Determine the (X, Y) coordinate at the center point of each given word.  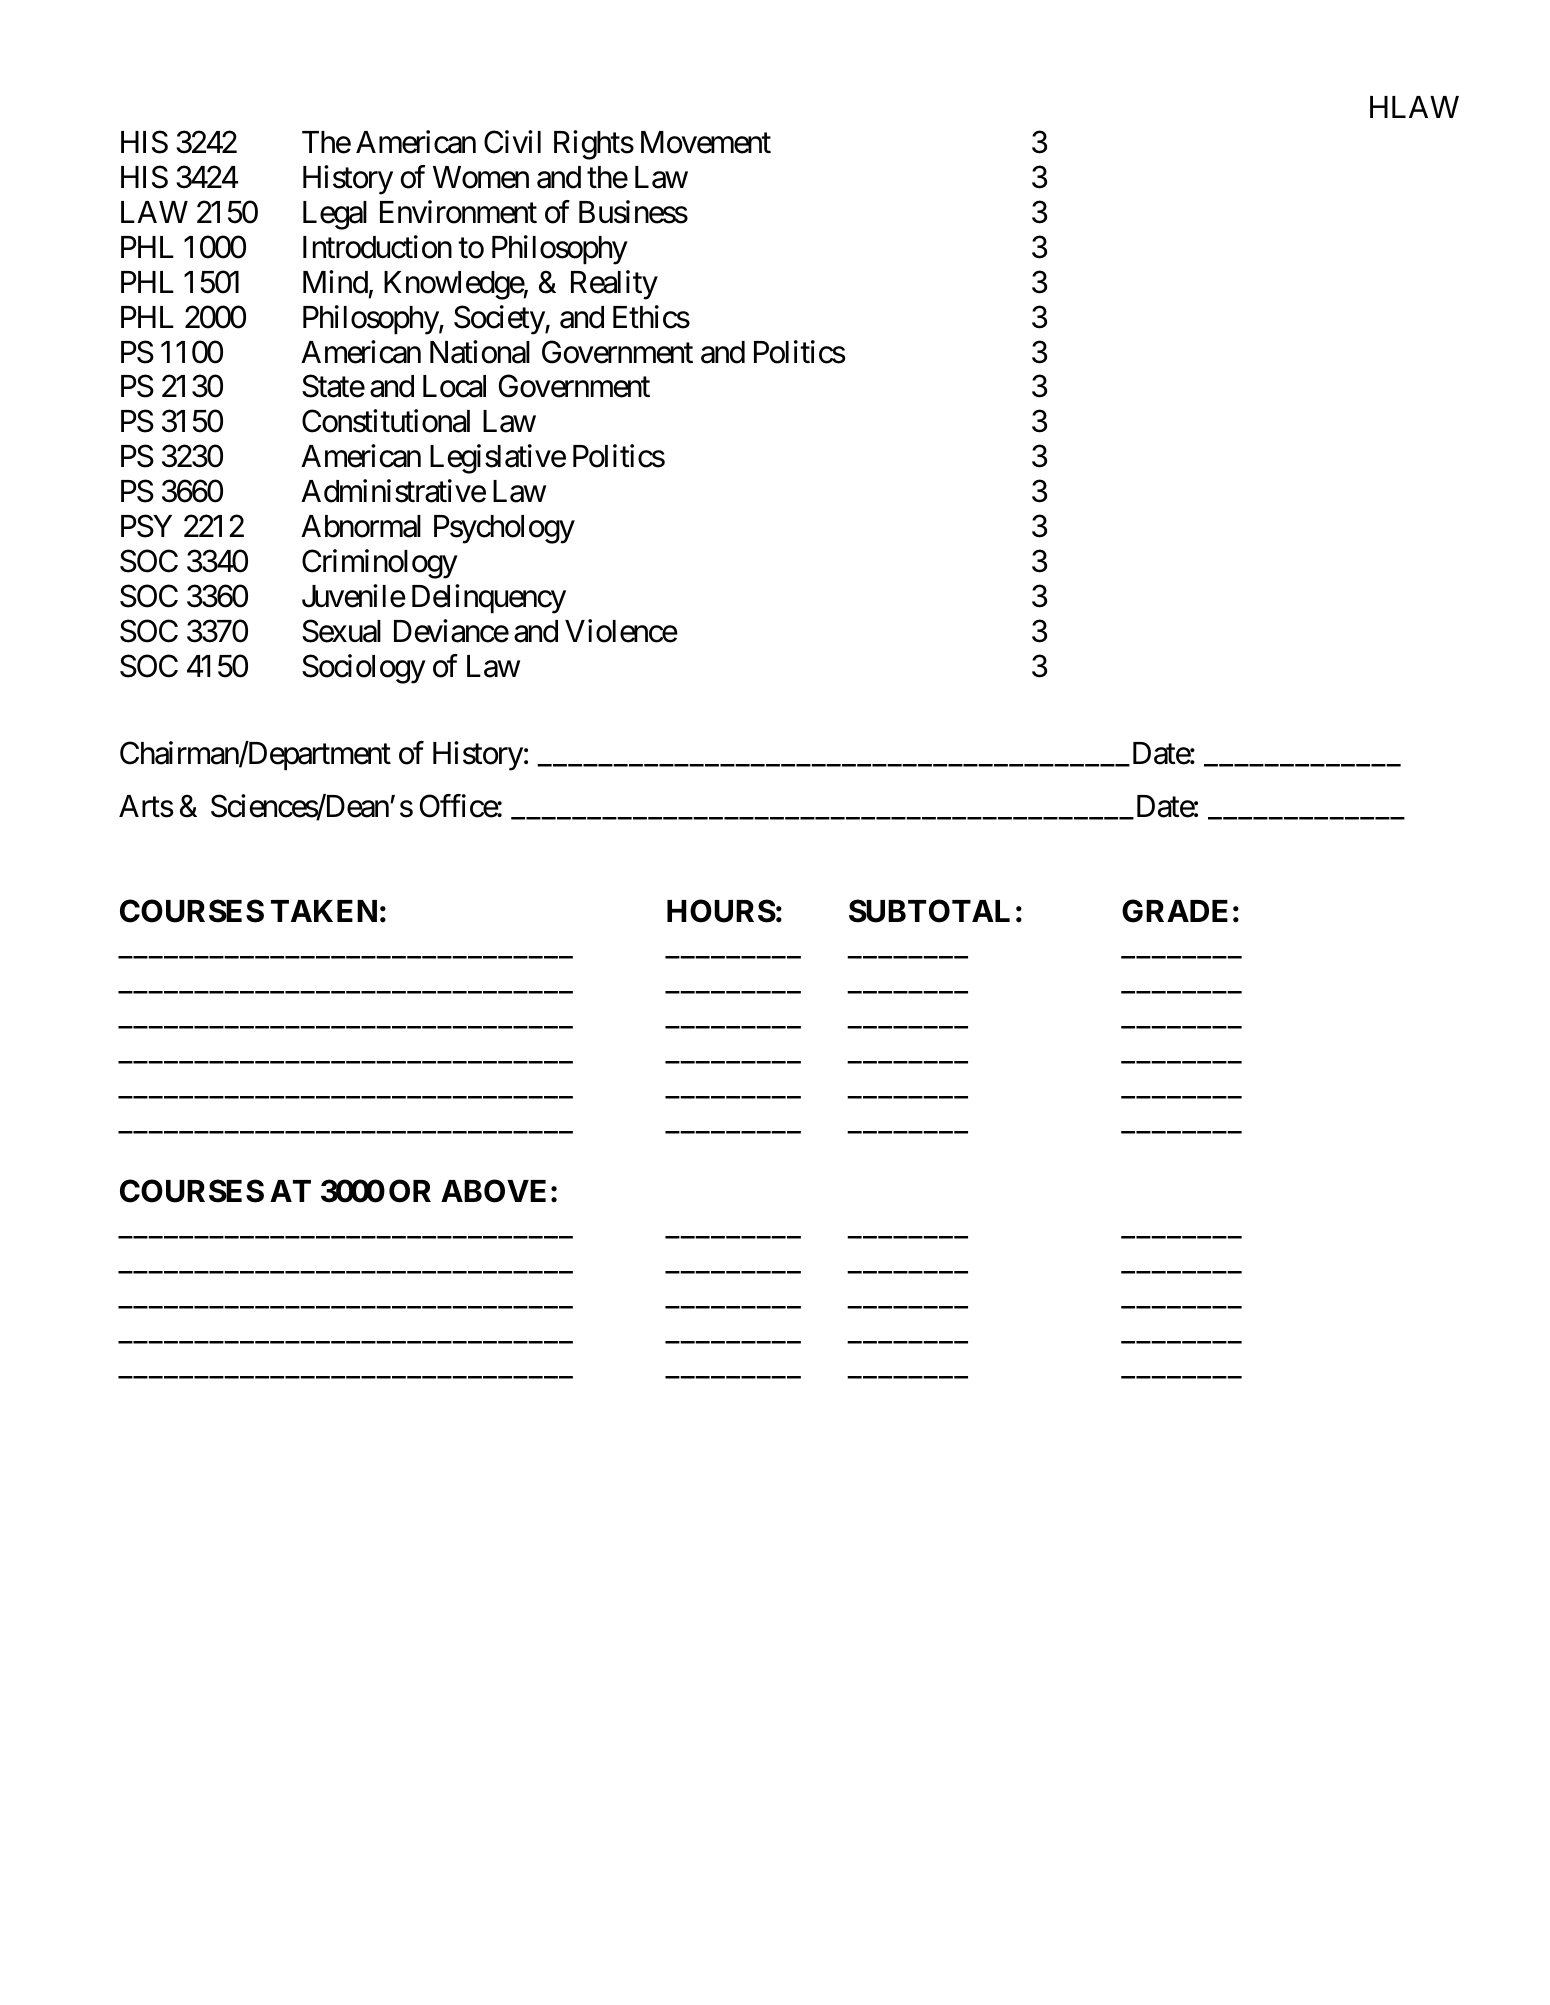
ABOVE (493, 1191)
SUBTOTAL (929, 911)
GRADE (1175, 911)
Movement (706, 142)
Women (481, 177)
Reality (614, 285)
